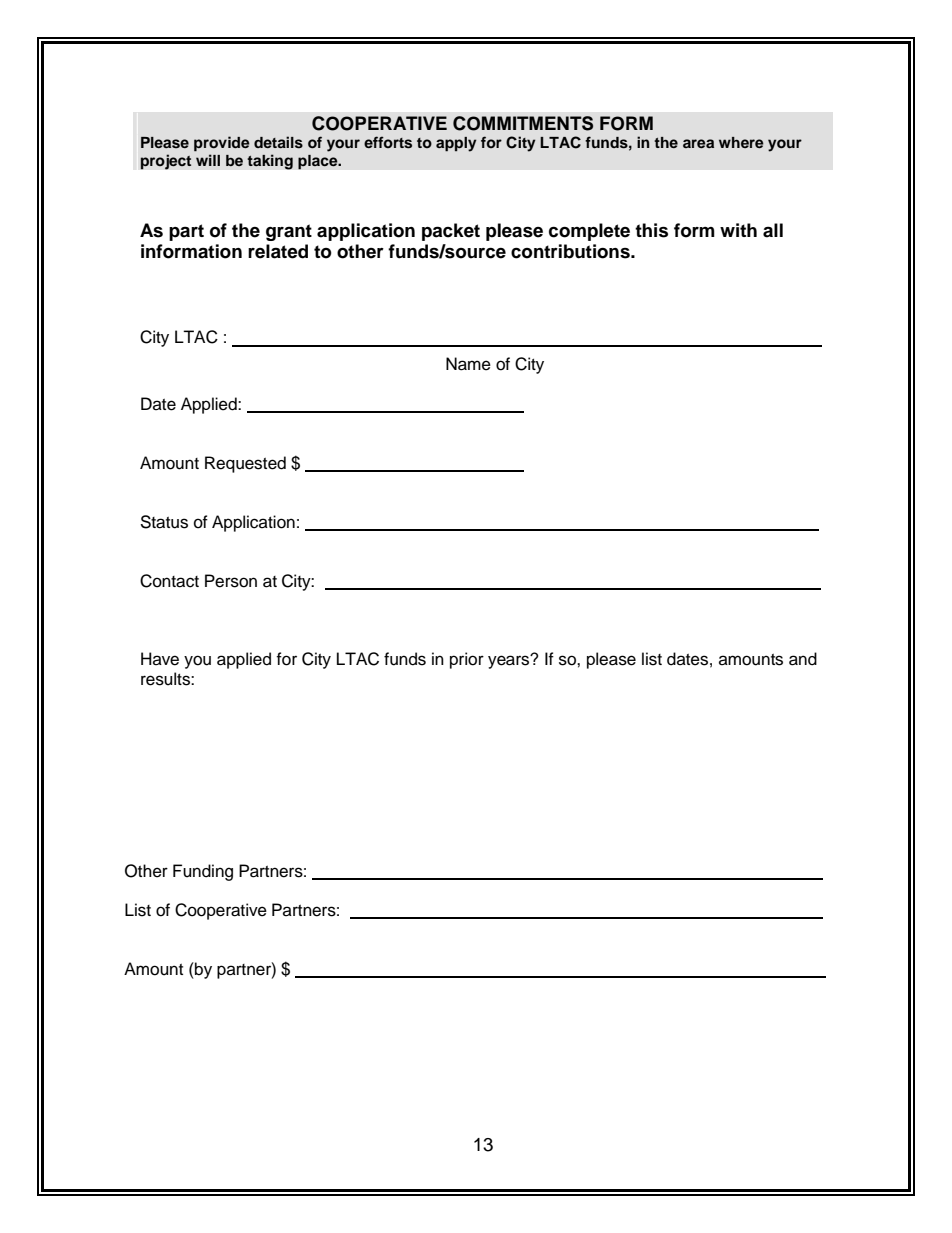 The width and height of the screenshot is (952, 1233). Describe the element at coordinates (741, 142) in the screenshot. I see `where` at that location.
